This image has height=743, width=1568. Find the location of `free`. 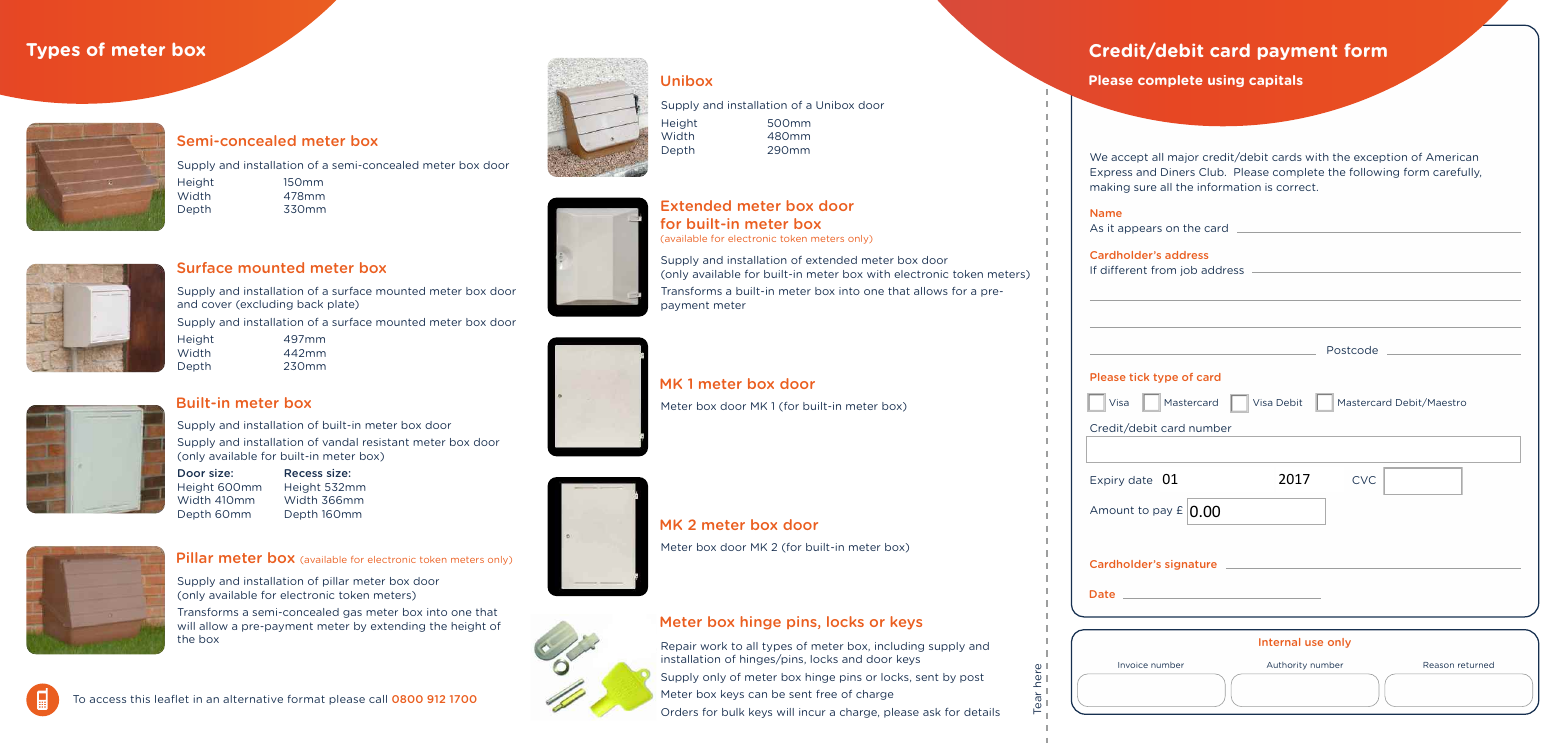

free is located at coordinates (826, 694).
